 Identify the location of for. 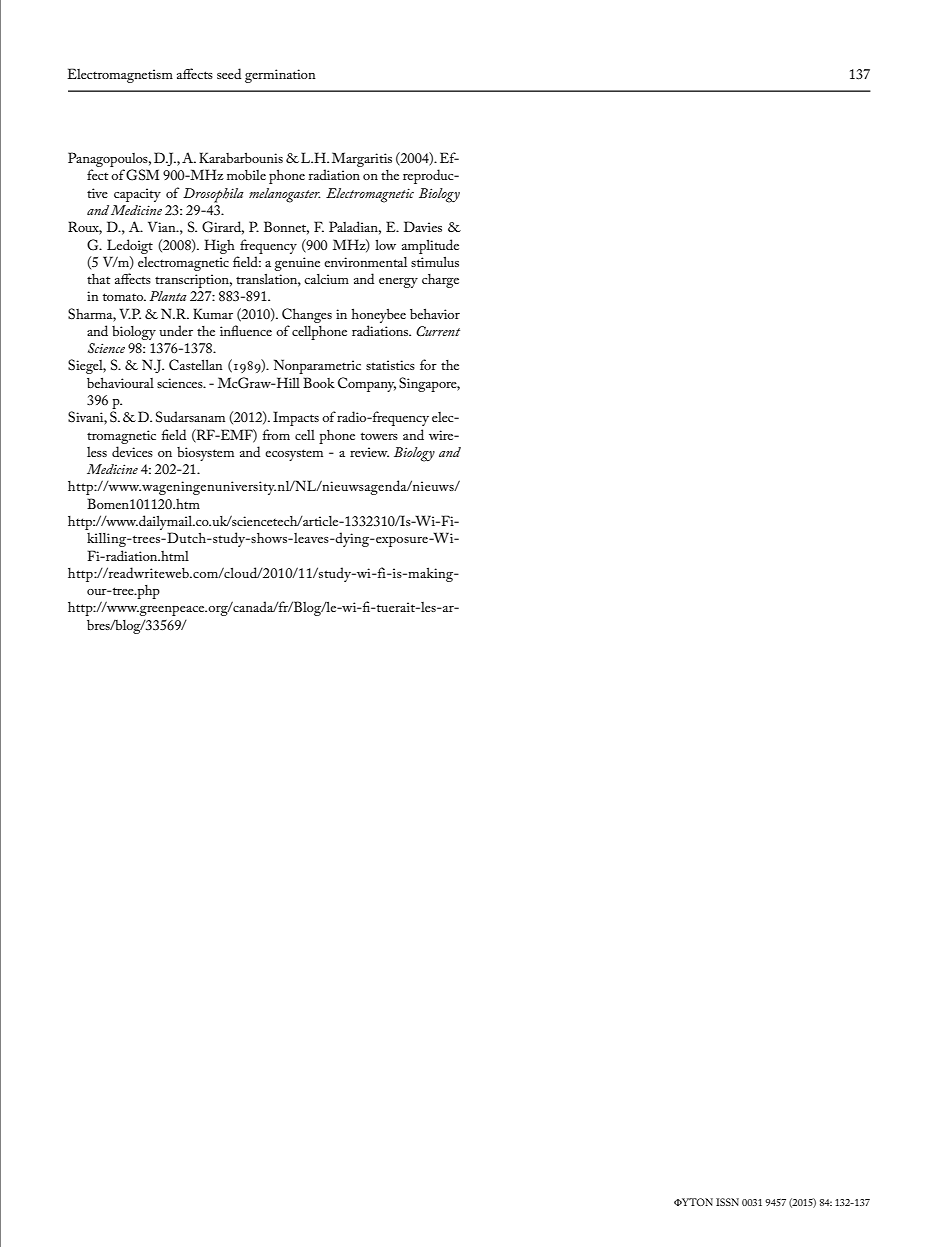
(428, 364).
